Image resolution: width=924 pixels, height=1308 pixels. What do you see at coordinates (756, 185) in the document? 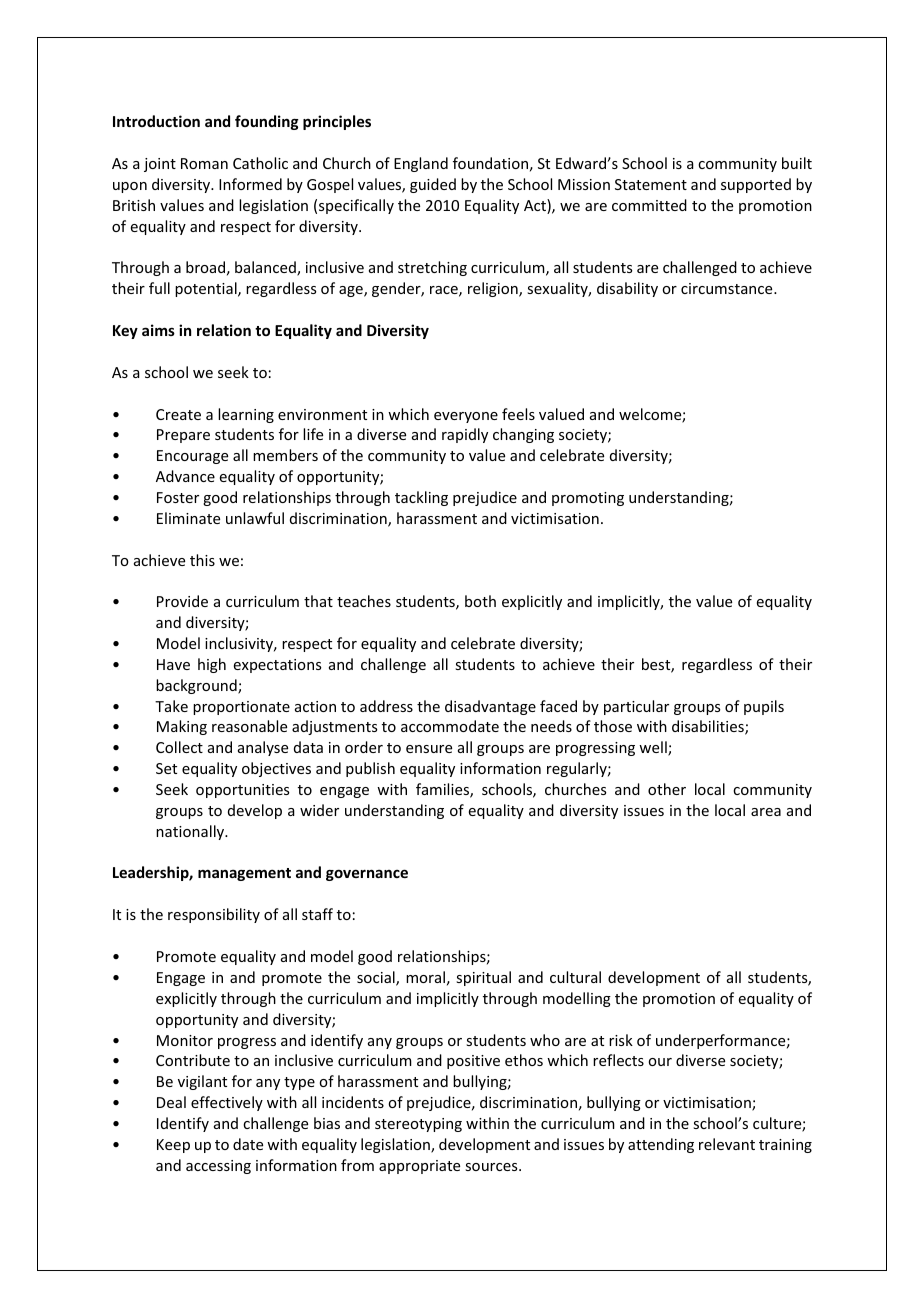
I see `supported` at bounding box center [756, 185].
